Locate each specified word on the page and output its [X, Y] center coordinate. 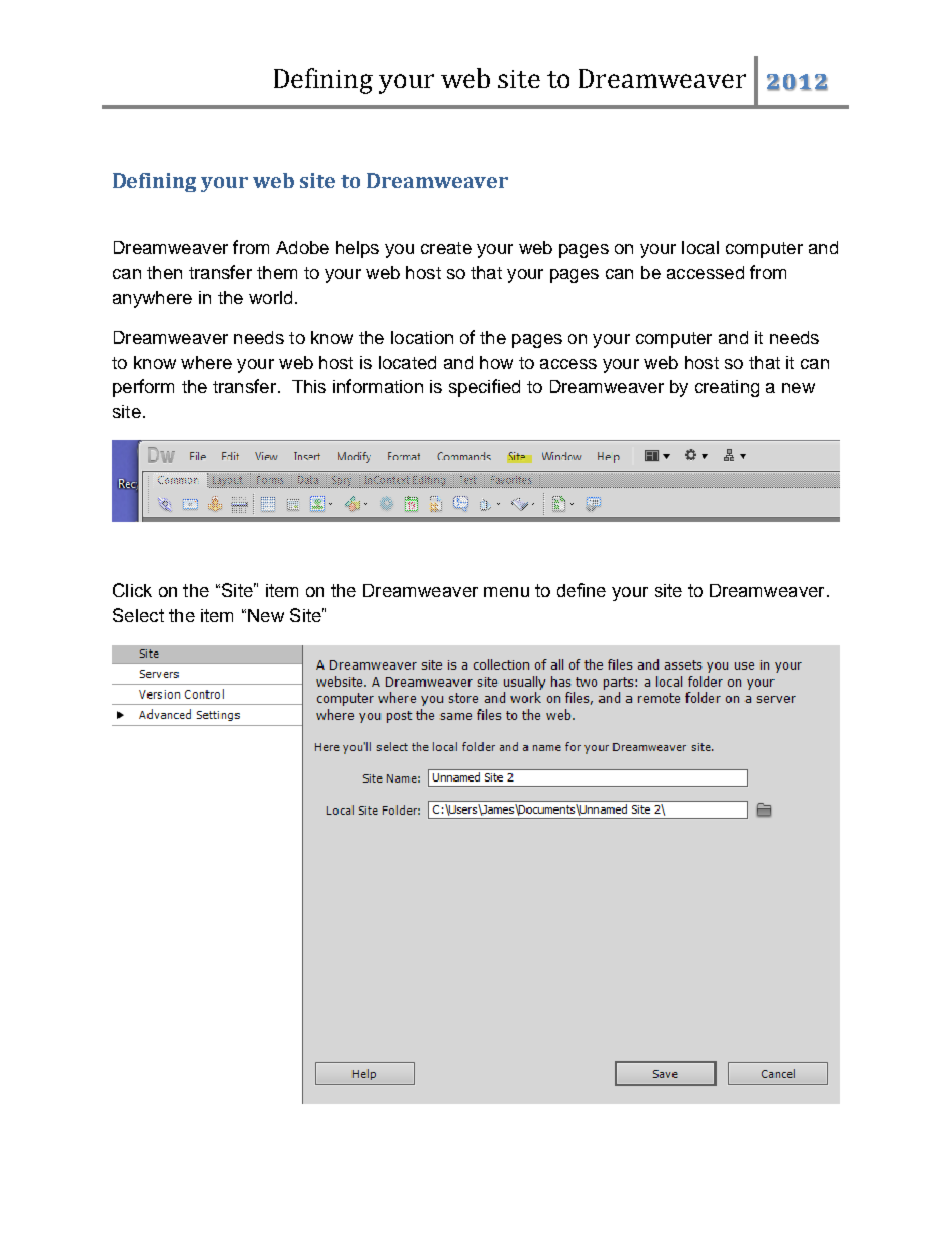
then [164, 272]
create [446, 248]
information [378, 386]
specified [484, 388]
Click [132, 590]
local [700, 247]
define [581, 590]
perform [143, 388]
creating [727, 388]
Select [138, 615]
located [407, 362]
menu [506, 592]
